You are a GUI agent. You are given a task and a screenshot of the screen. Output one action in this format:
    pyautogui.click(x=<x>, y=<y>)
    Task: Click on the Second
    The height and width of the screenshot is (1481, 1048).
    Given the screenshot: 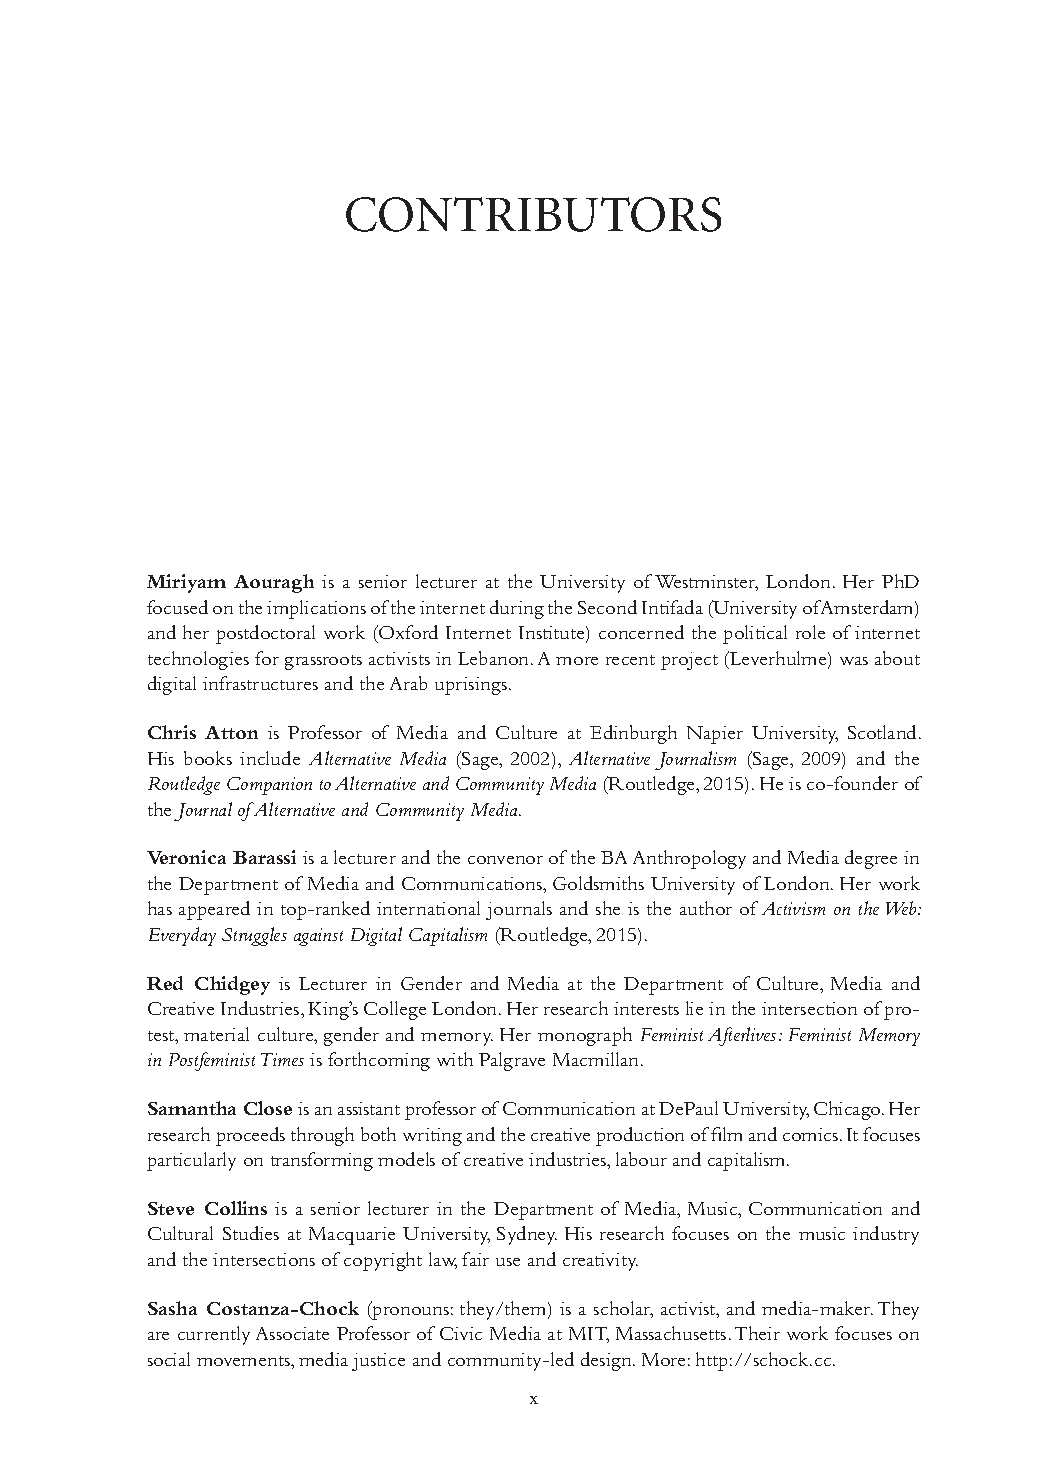 What is the action you would take?
    pyautogui.click(x=607, y=607)
